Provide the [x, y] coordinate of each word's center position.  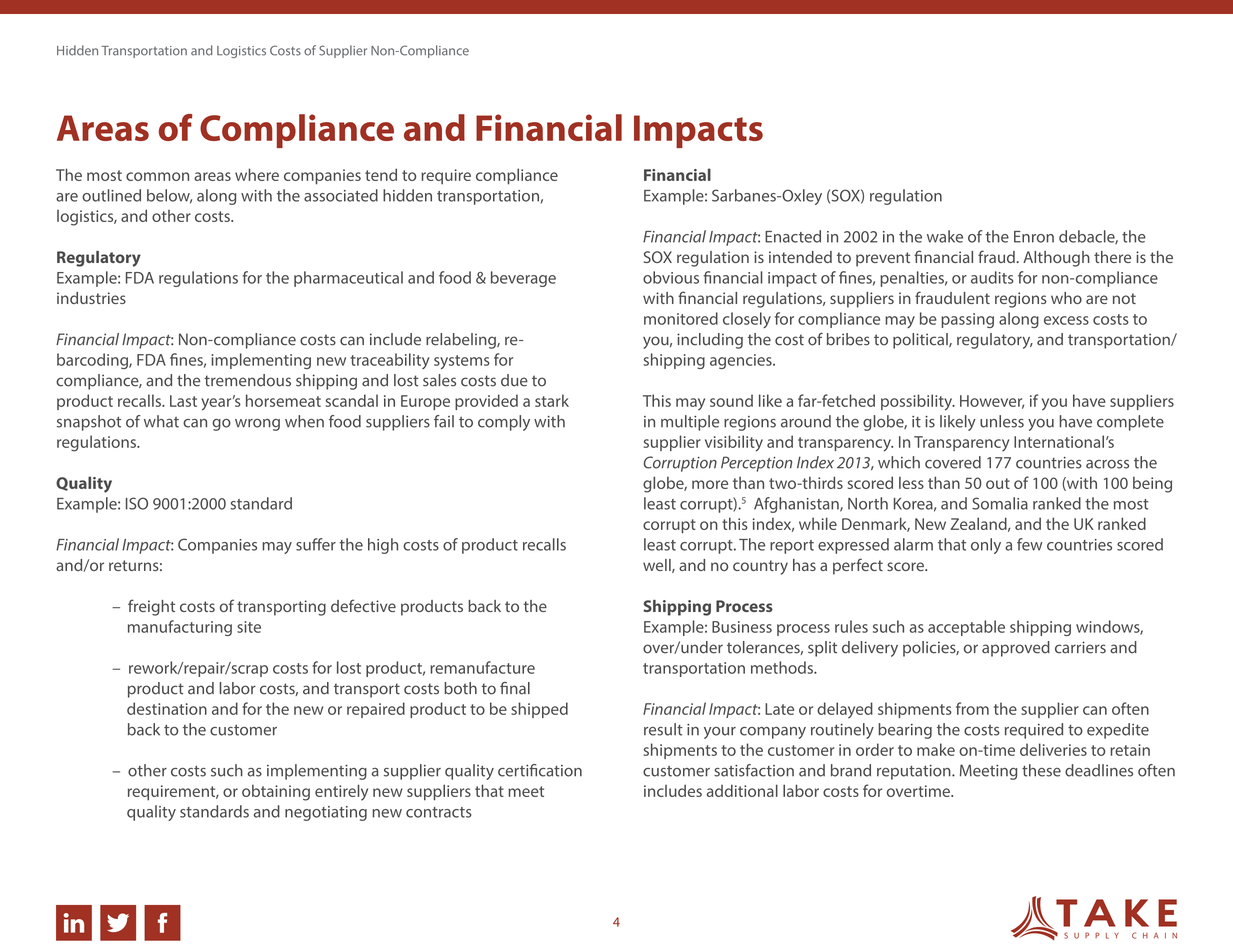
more [710, 484]
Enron [1034, 237]
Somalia [1000, 503]
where [257, 174]
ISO [137, 503]
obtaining [276, 793]
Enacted [793, 236]
